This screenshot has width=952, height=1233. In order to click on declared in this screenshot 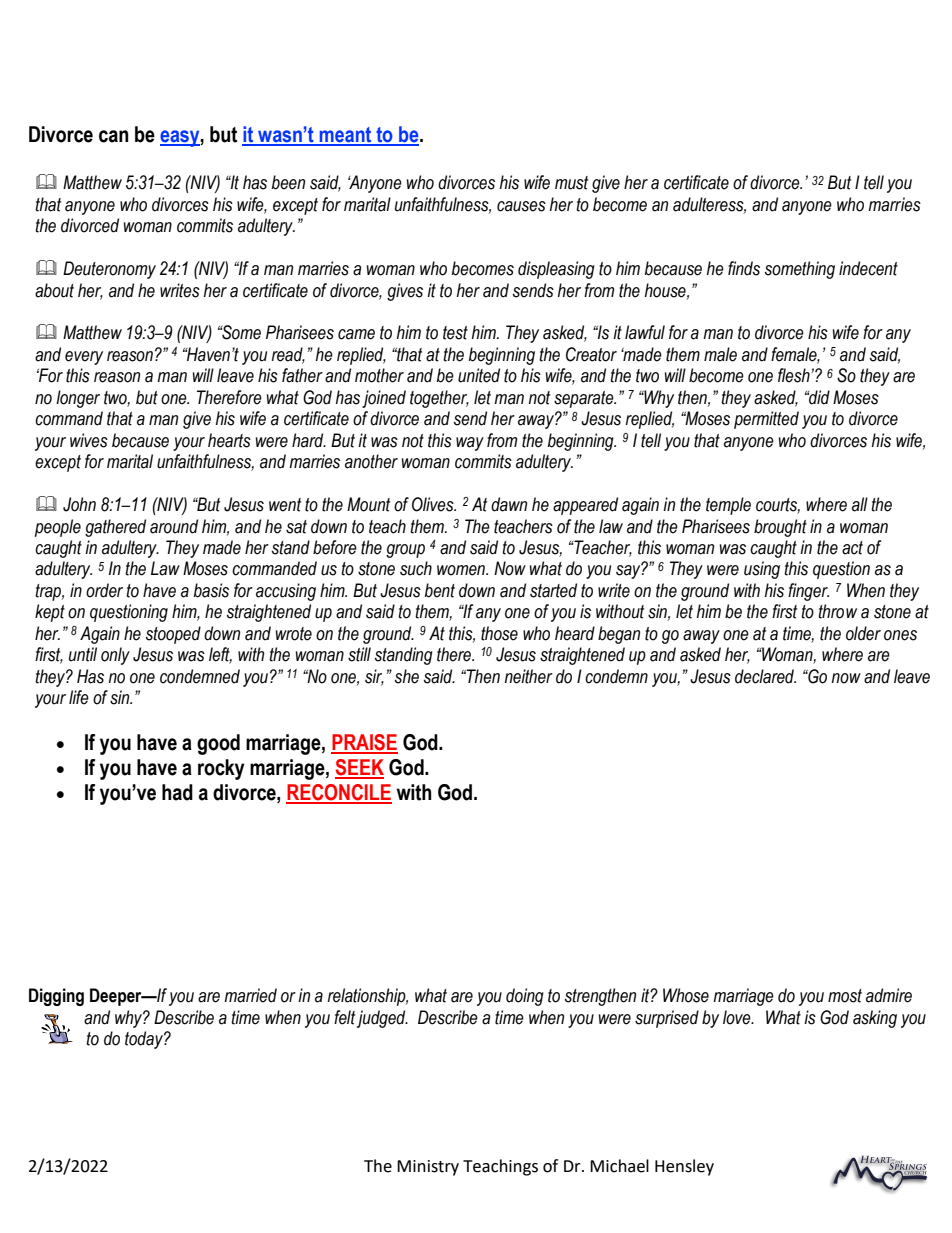, I will do `click(765, 676)`.
